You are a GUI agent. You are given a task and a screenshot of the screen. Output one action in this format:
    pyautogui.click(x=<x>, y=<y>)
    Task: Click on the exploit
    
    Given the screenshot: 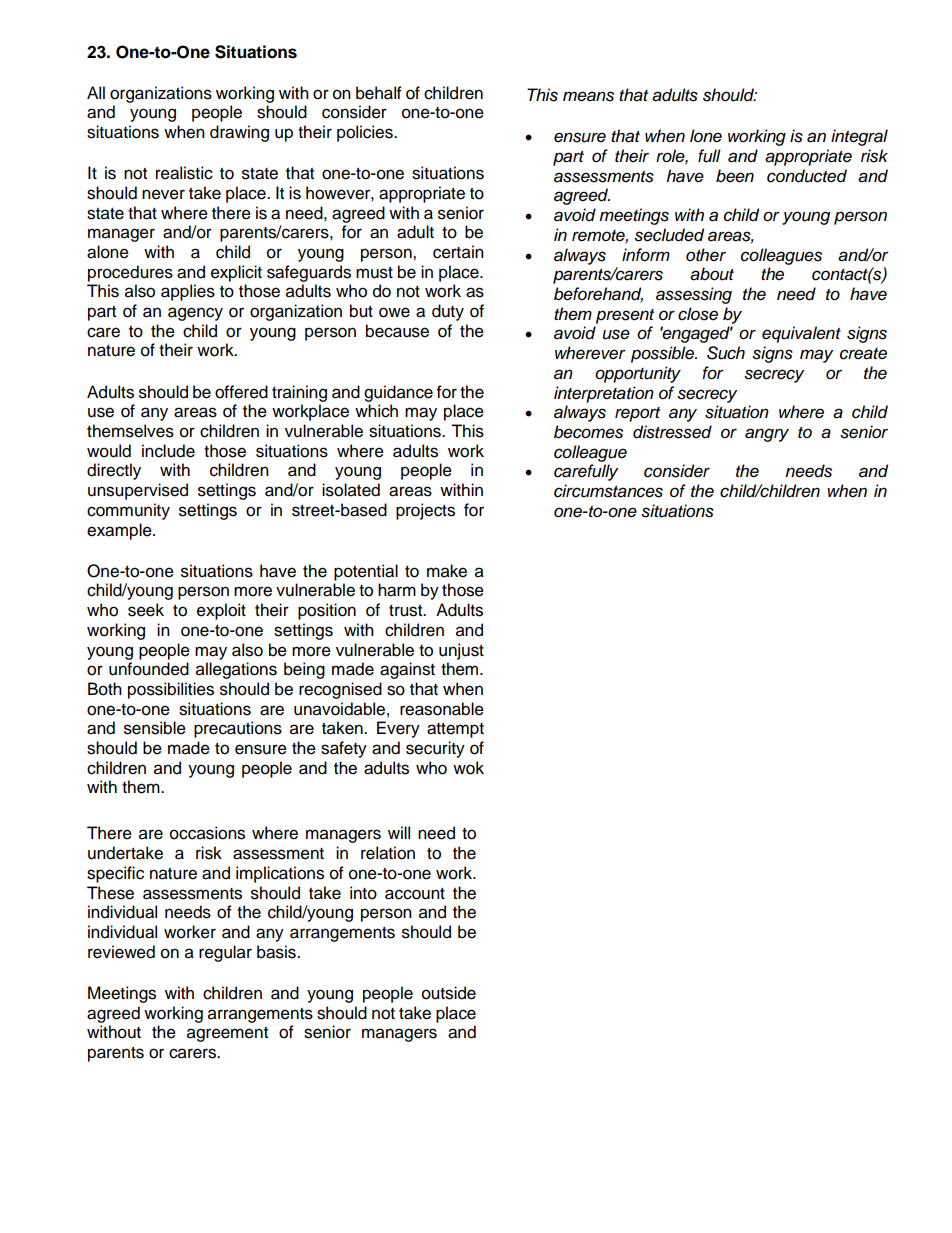 What is the action you would take?
    pyautogui.click(x=221, y=611)
